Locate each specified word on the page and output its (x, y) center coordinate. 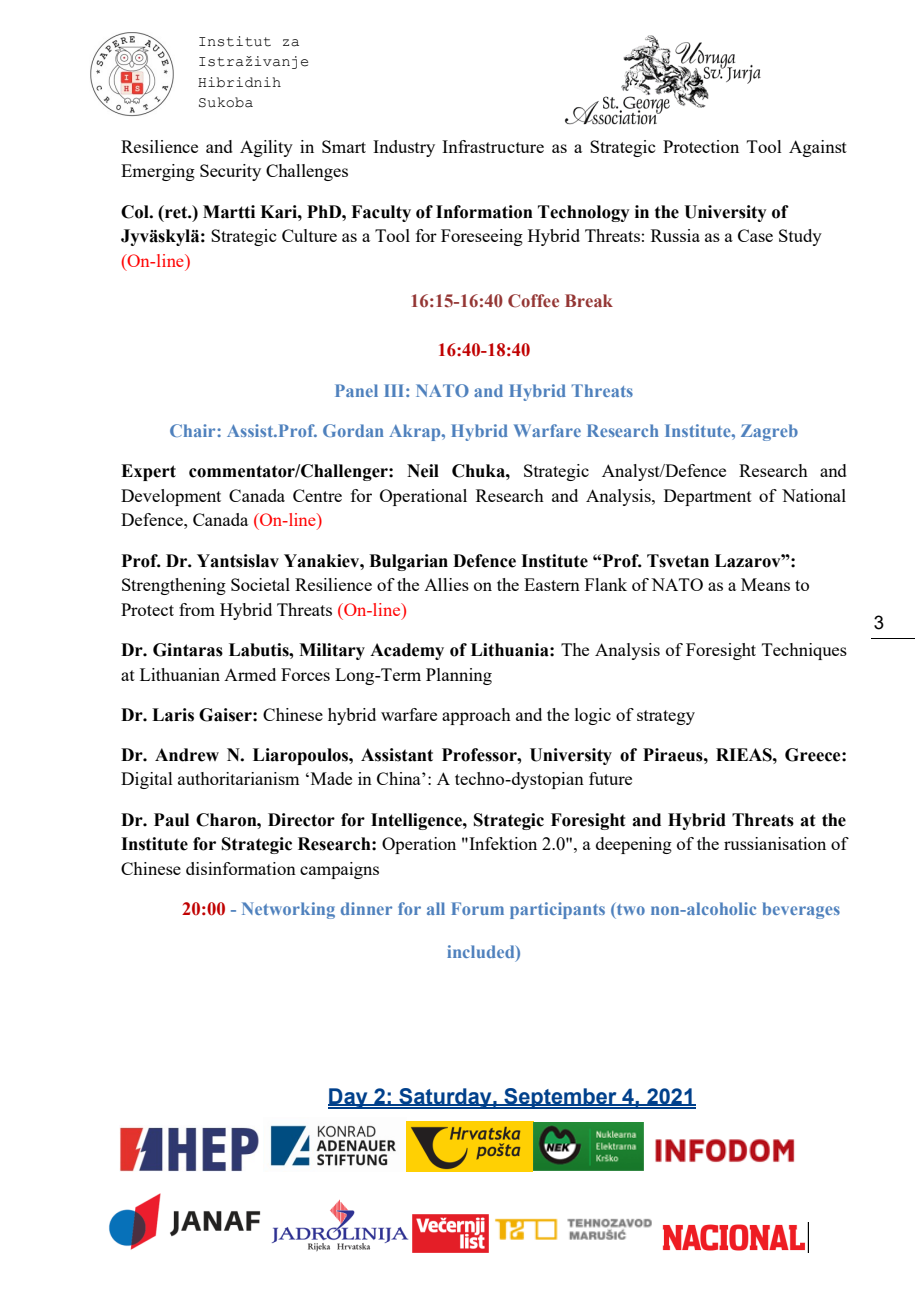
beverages (801, 910)
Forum (477, 908)
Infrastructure (493, 146)
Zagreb (769, 432)
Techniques (804, 651)
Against (818, 148)
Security (230, 172)
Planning (459, 676)
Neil (423, 471)
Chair (194, 430)
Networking (288, 910)
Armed (250, 674)
